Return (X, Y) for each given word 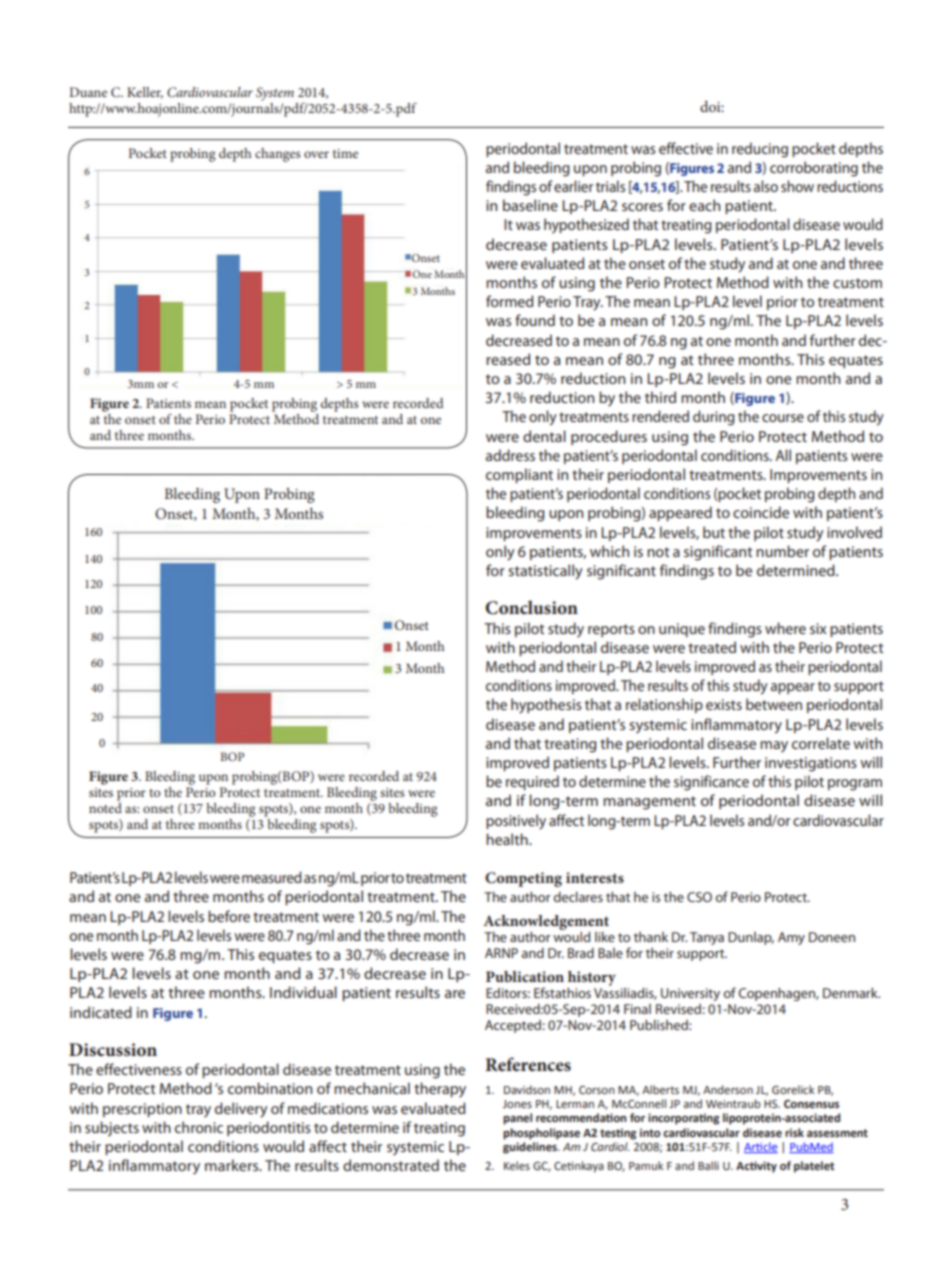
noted (105, 808)
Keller (145, 93)
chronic (199, 1127)
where (785, 628)
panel (517, 1119)
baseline (530, 205)
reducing (760, 150)
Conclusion (531, 607)
